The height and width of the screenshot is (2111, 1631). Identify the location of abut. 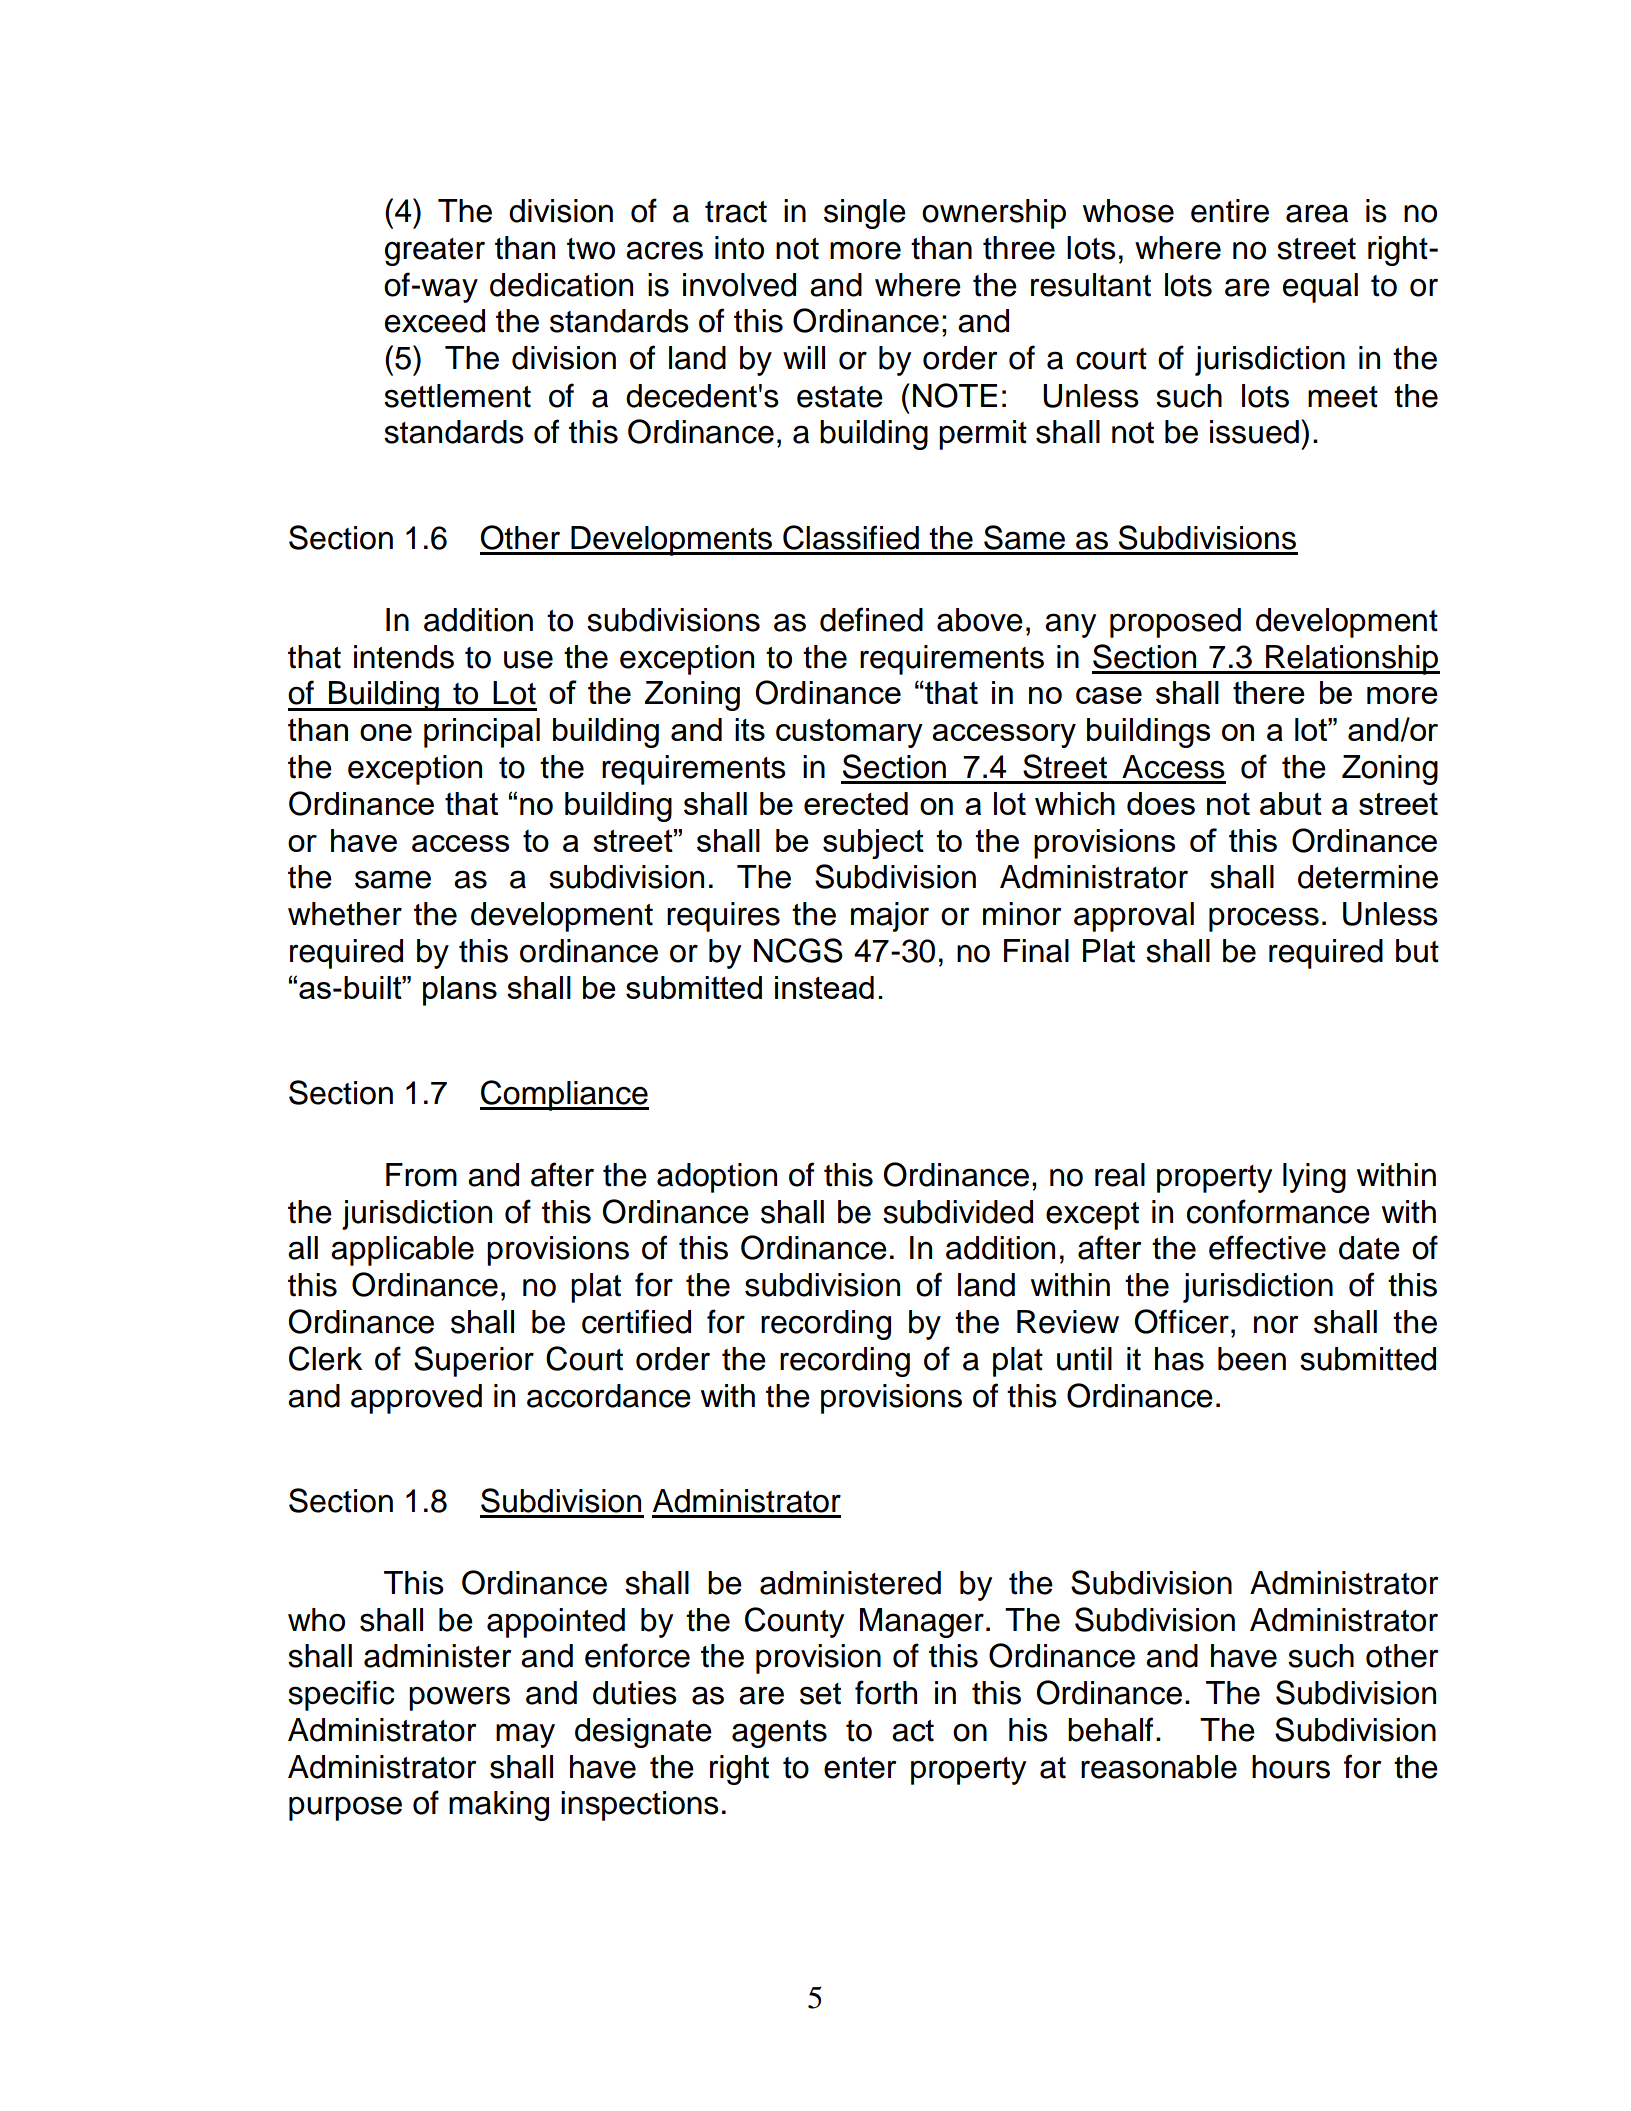
(1291, 803).
